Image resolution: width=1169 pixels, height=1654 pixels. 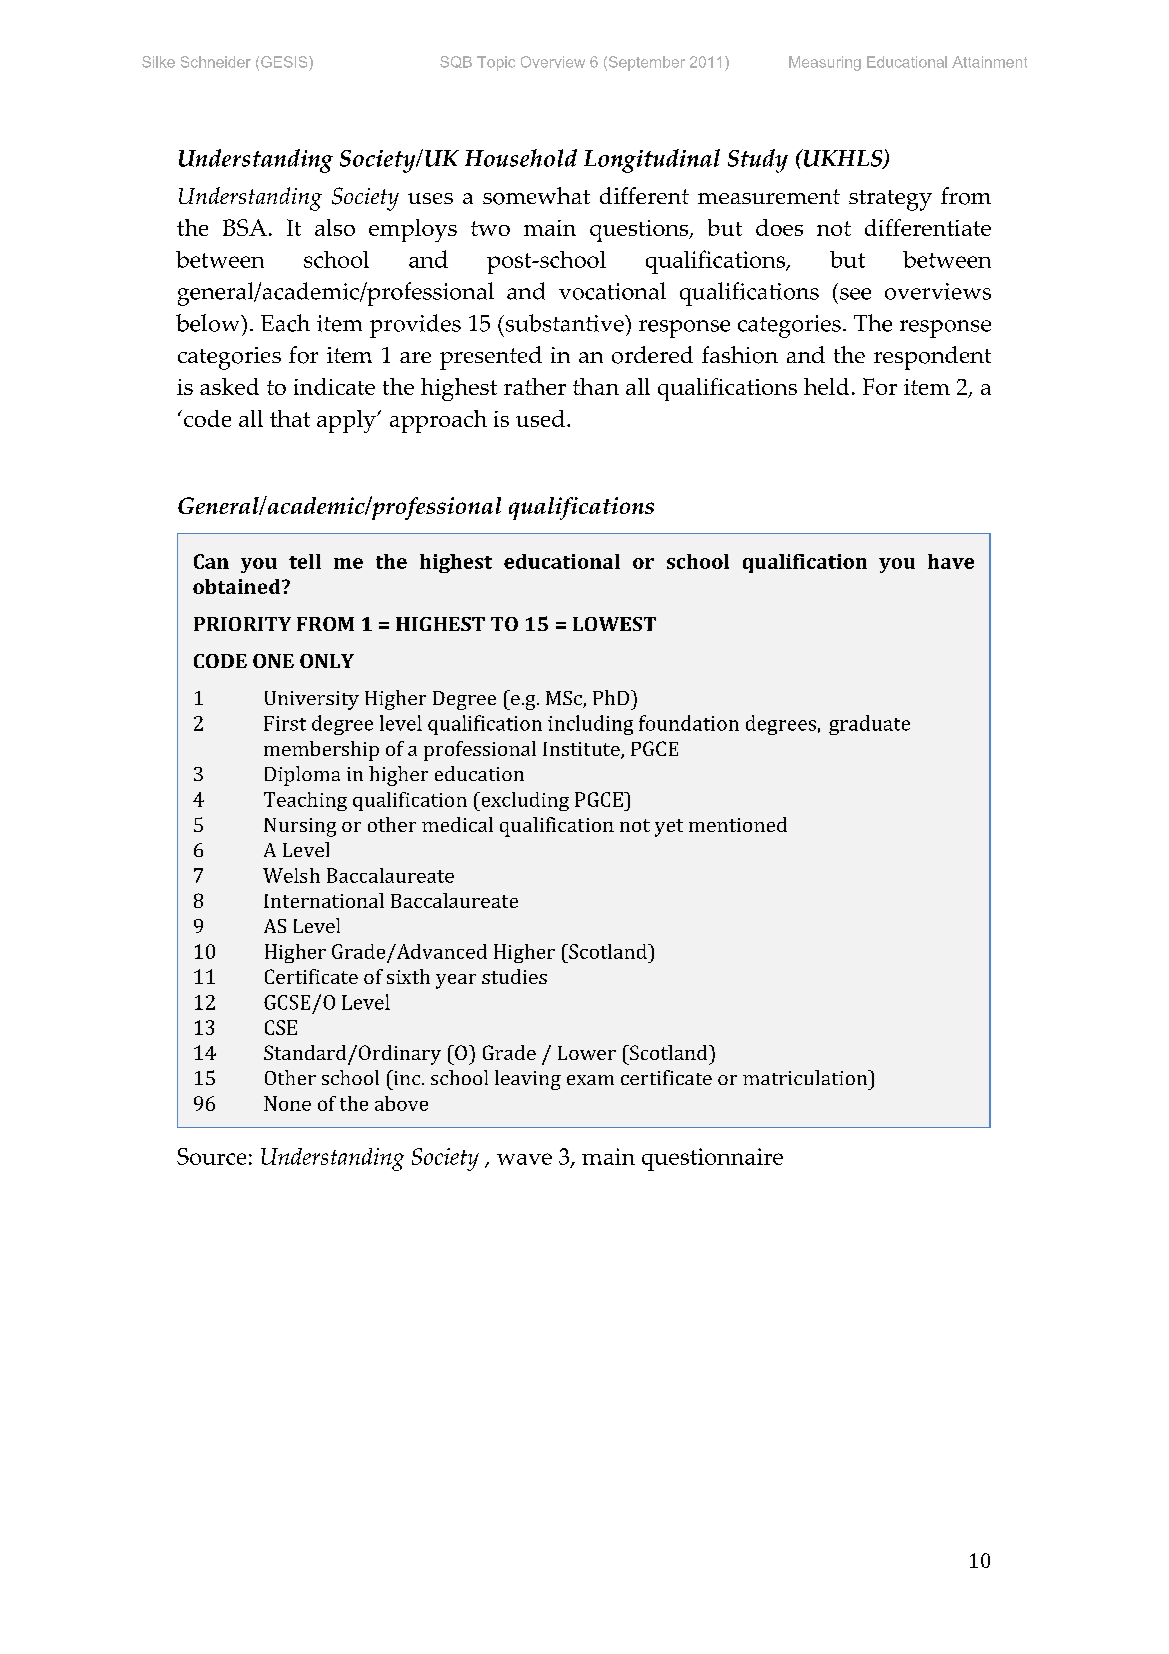 I want to click on None, so click(x=287, y=1103).
